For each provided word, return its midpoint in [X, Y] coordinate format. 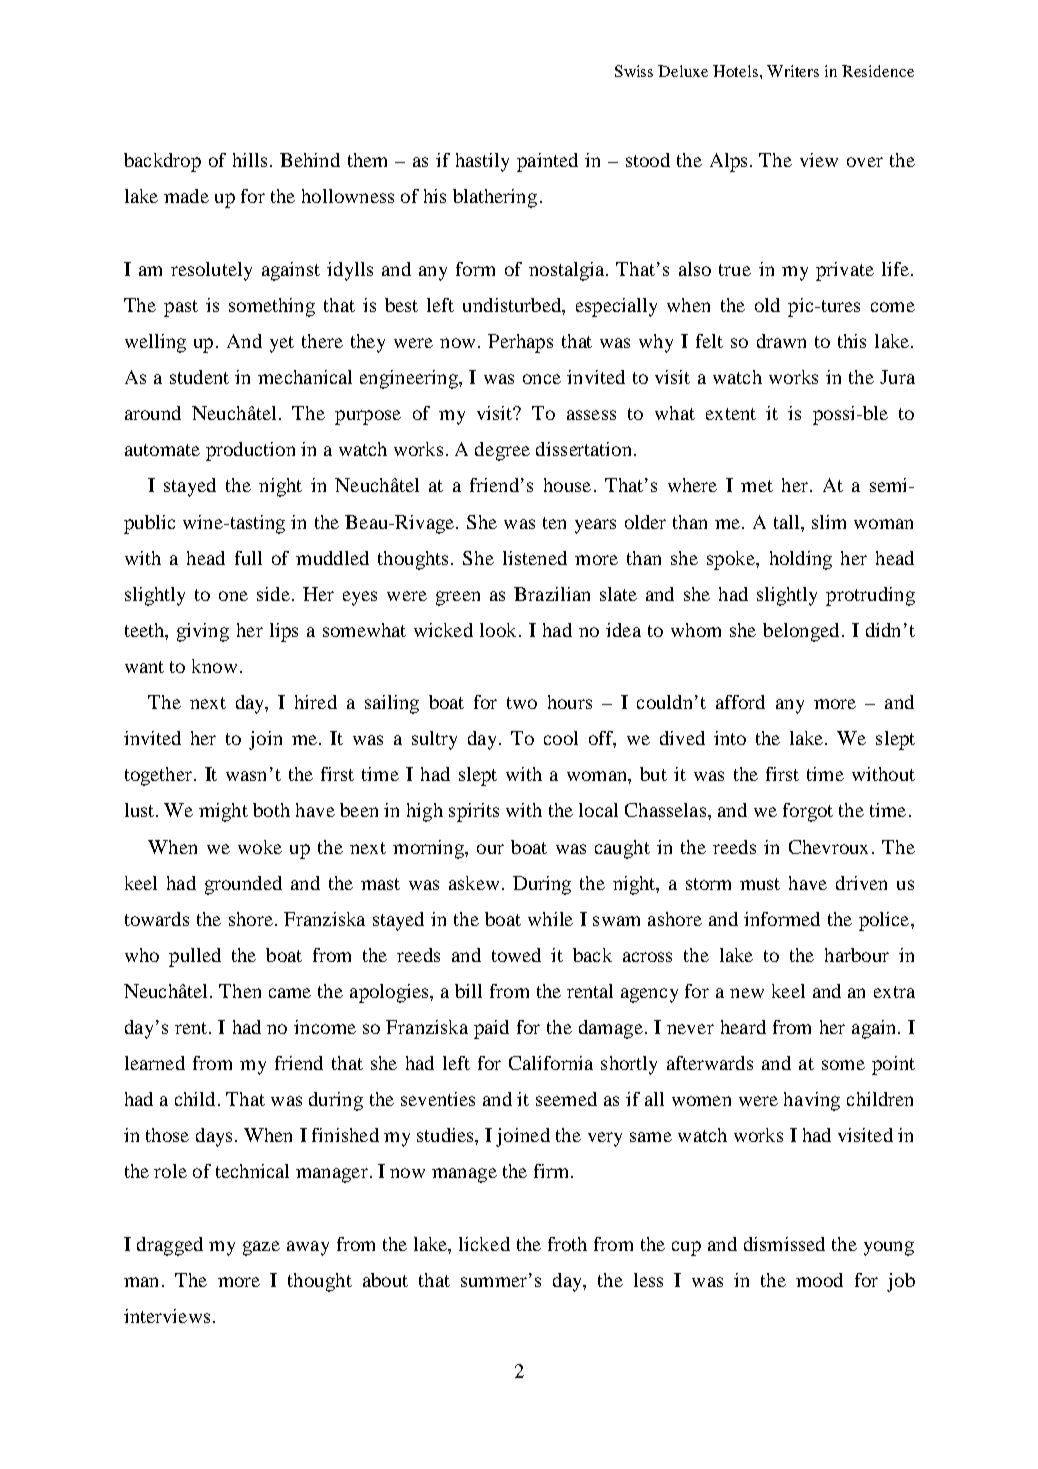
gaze [261, 1248]
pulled [195, 957]
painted [547, 162]
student [199, 377]
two [522, 703]
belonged [801, 632]
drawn [781, 341]
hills [250, 160]
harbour [857, 955]
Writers [793, 71]
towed [516, 955]
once [542, 379]
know [214, 666]
